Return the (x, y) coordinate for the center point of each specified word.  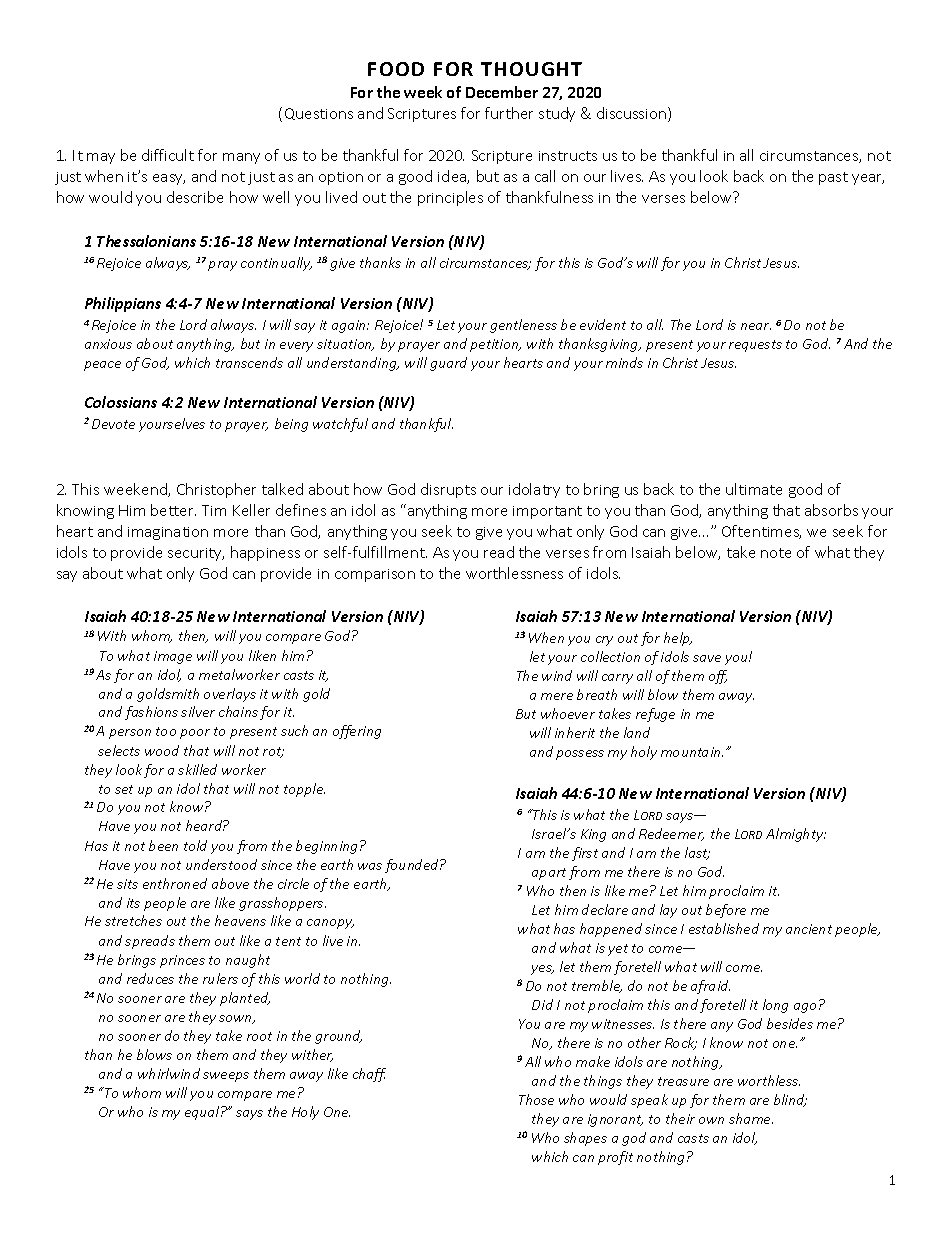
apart (549, 874)
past (833, 178)
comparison (375, 575)
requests (755, 346)
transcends (249, 362)
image (173, 657)
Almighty (796, 835)
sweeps (226, 1077)
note (776, 553)
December (502, 92)
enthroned (175, 883)
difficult (168, 155)
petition (495, 345)
